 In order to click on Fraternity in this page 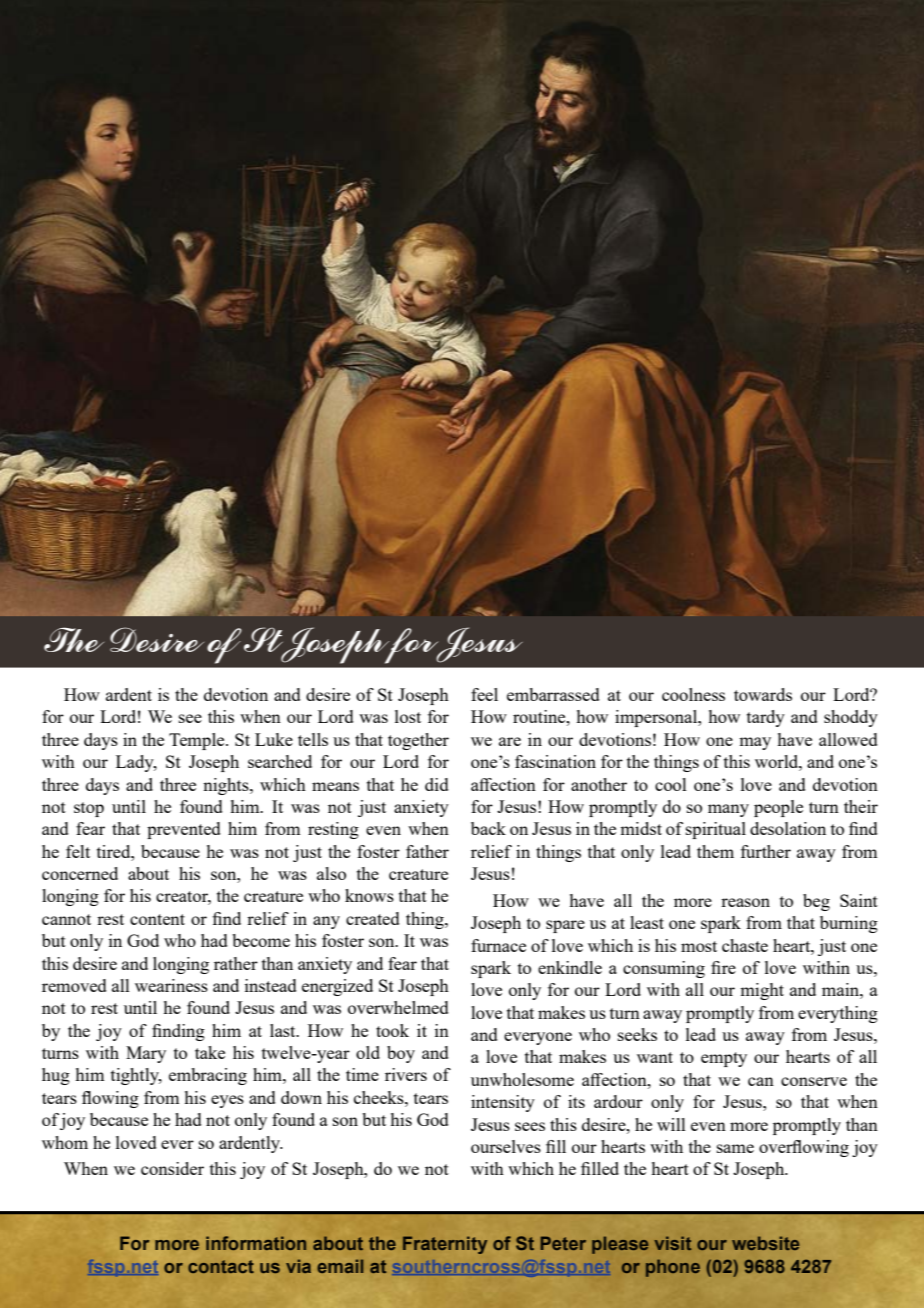, I will do `click(445, 1245)`.
